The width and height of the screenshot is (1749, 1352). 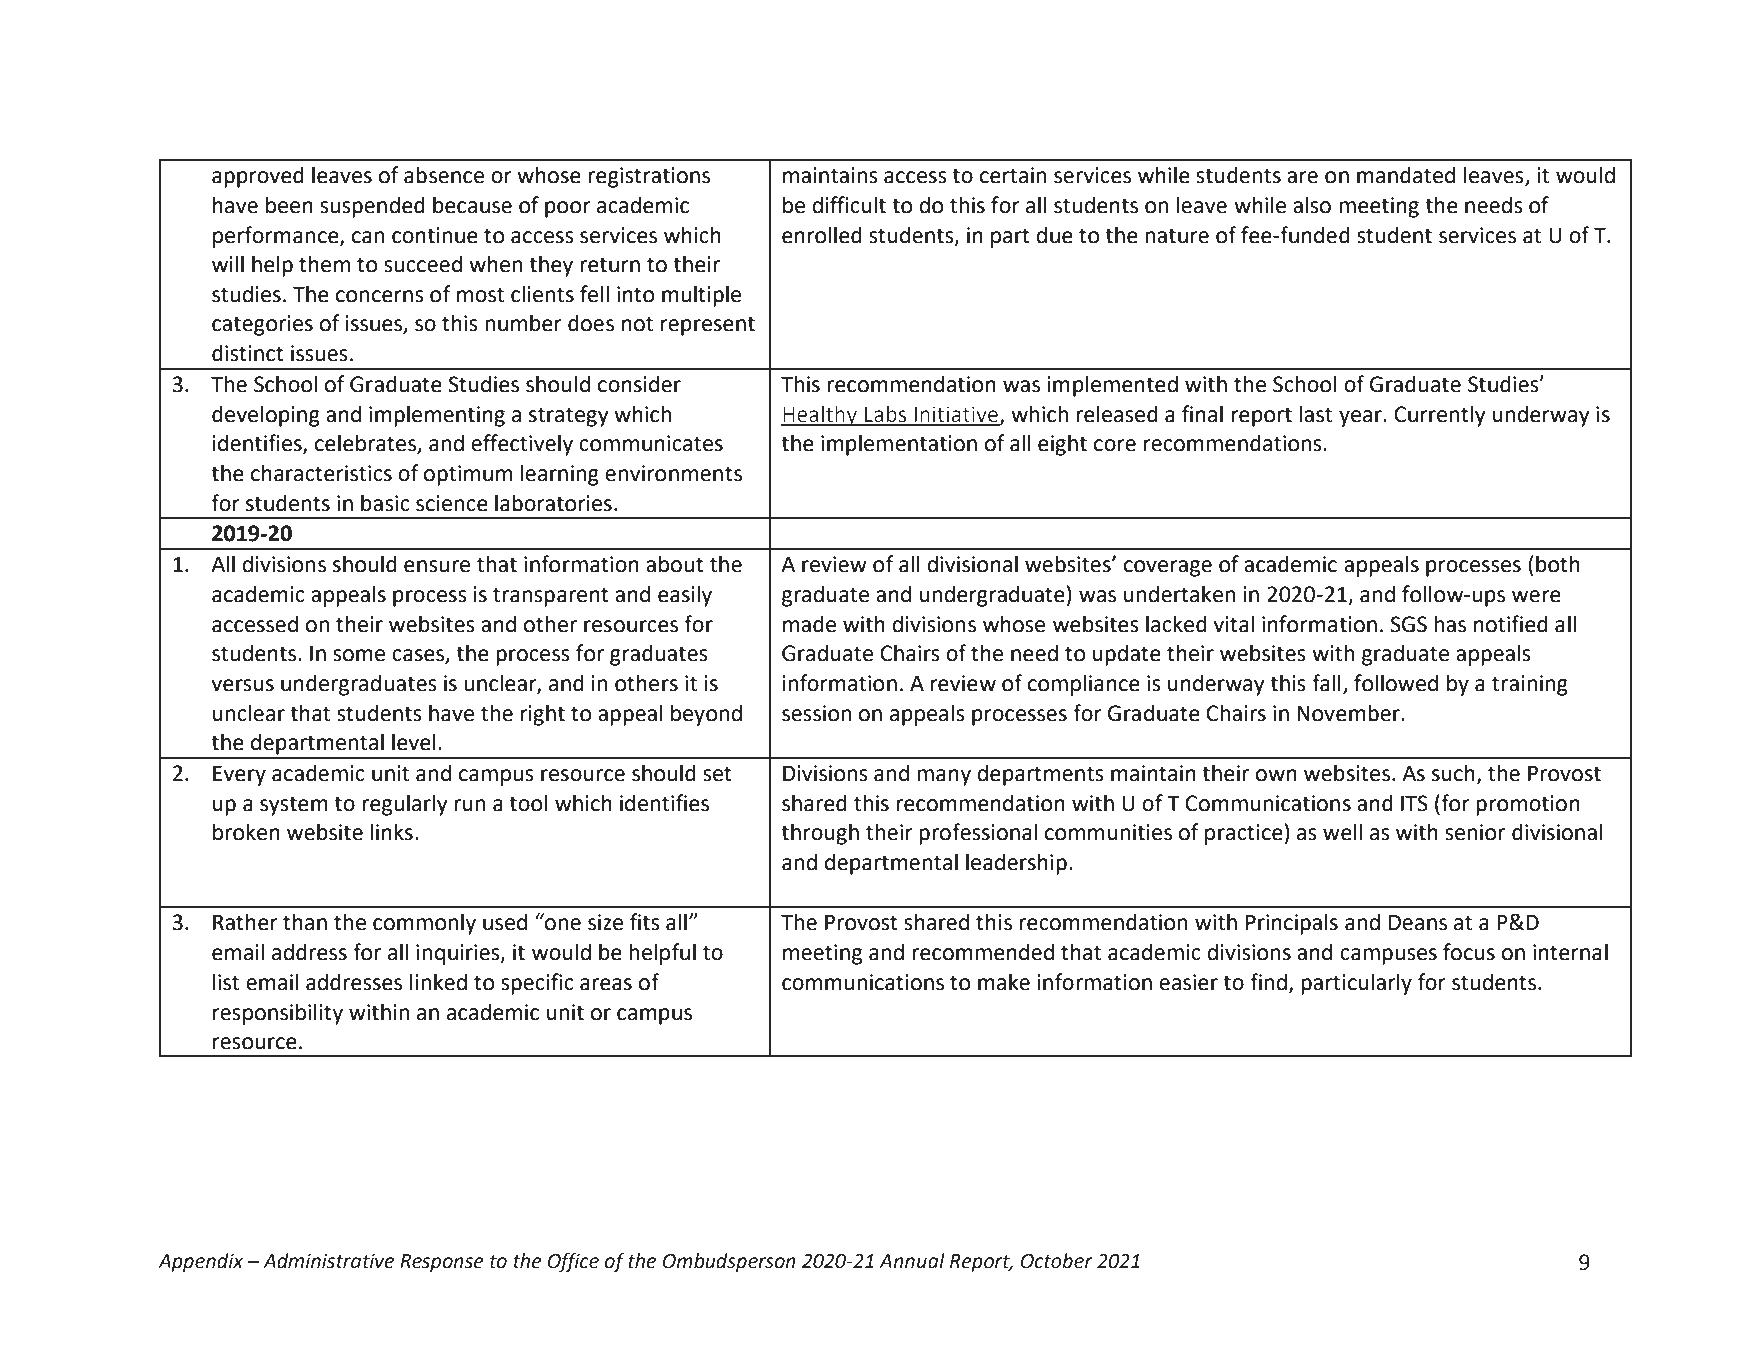 What do you see at coordinates (849, 205) in the screenshot?
I see `difficult` at bounding box center [849, 205].
